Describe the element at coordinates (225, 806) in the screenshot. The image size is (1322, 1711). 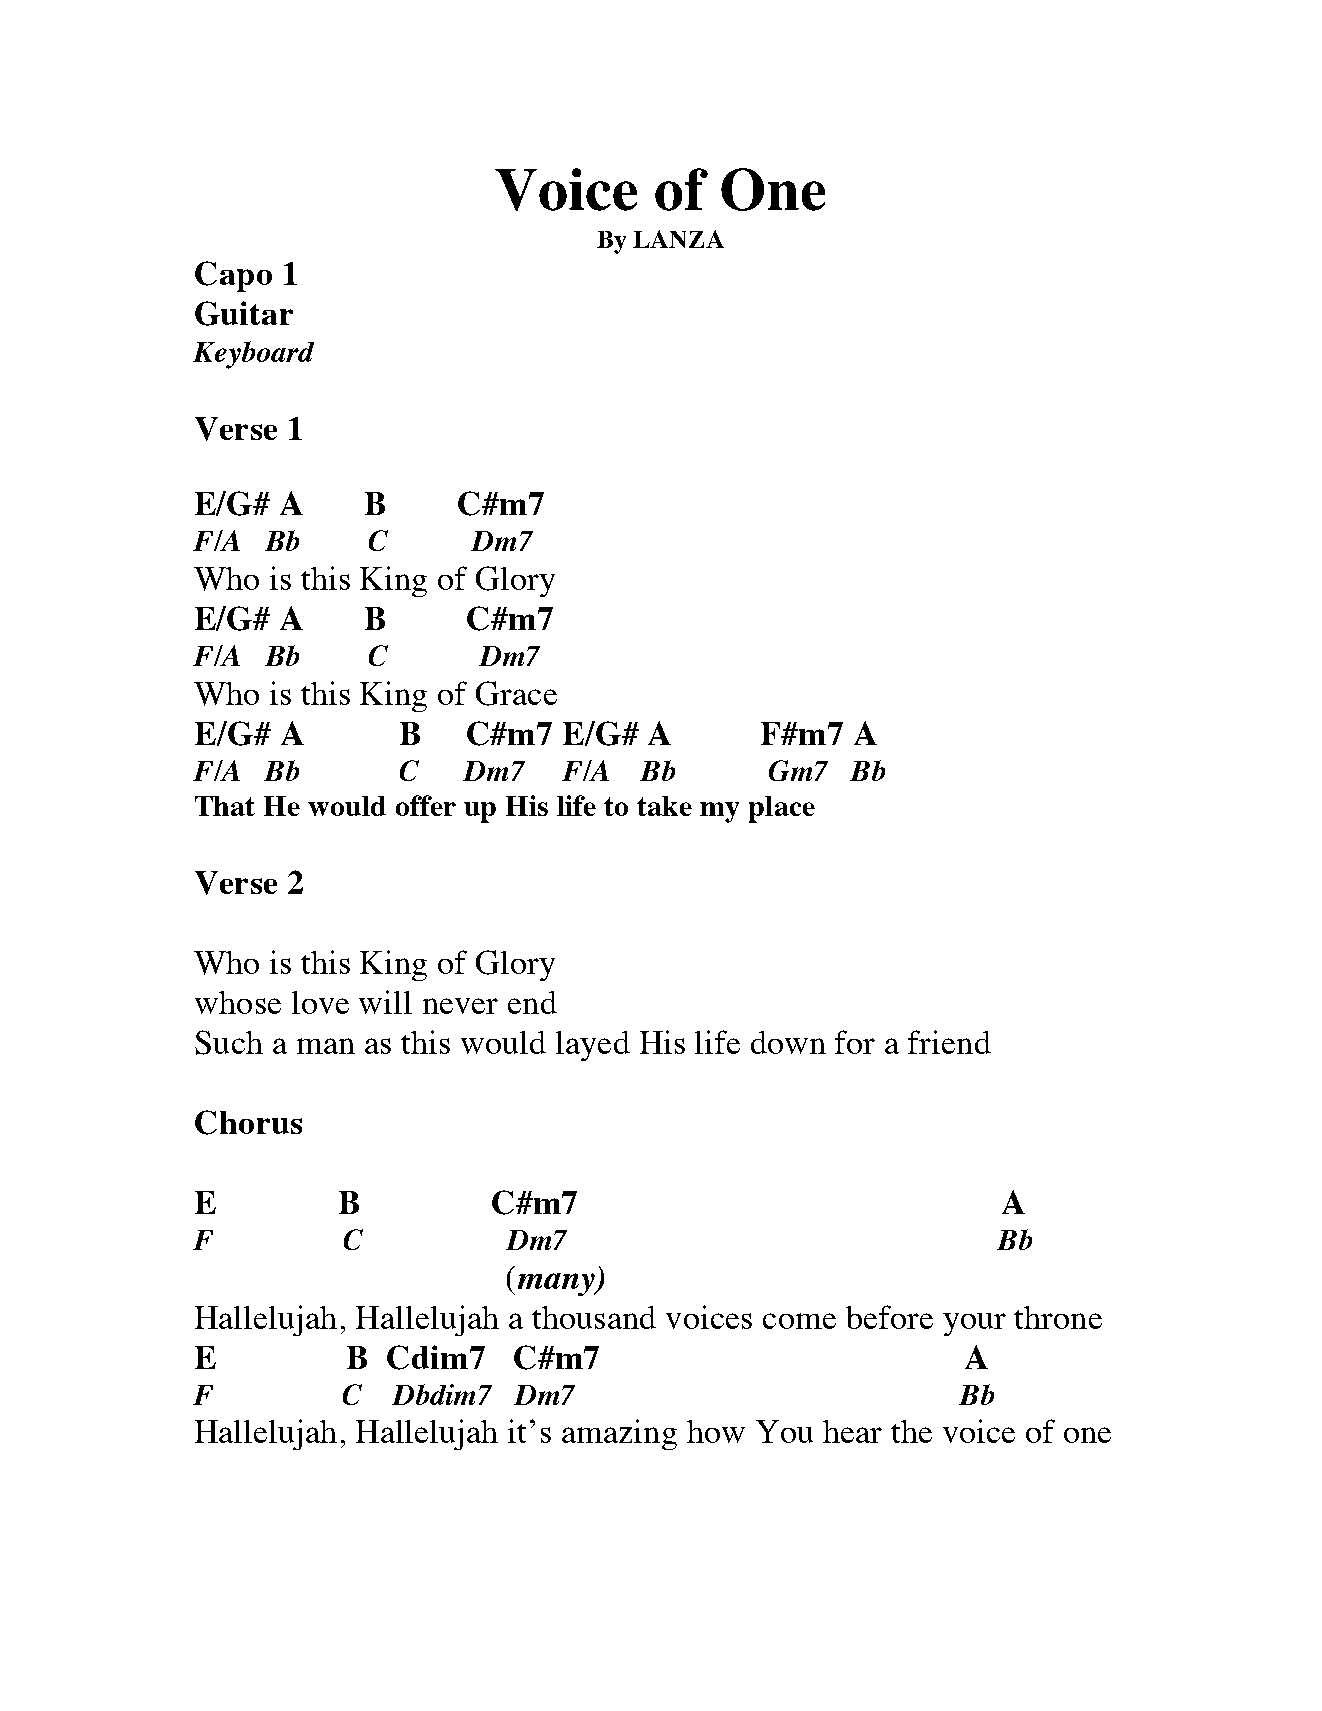
I see `That` at that location.
